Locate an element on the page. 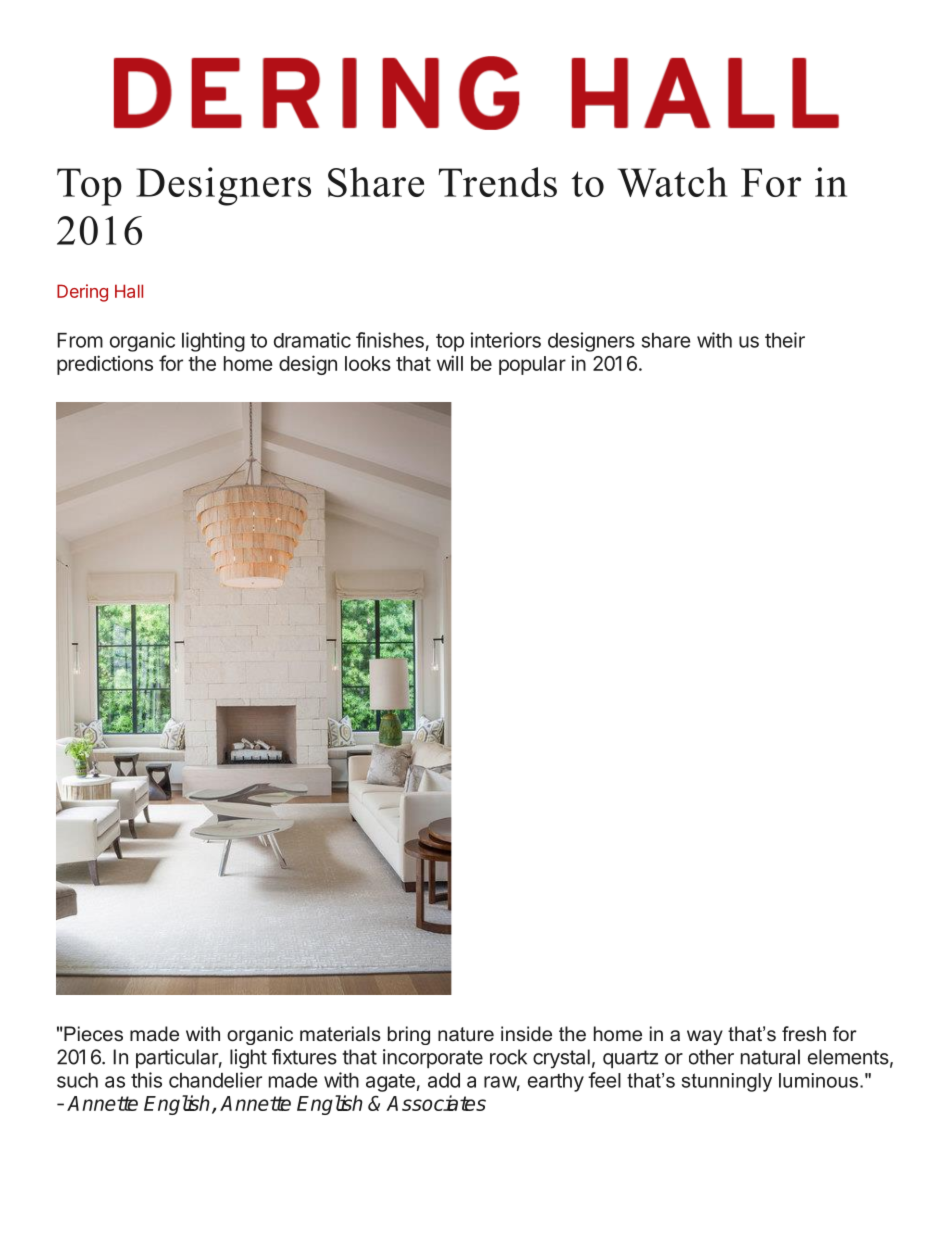 The width and height of the document is (952, 1233). their is located at coordinates (785, 340).
